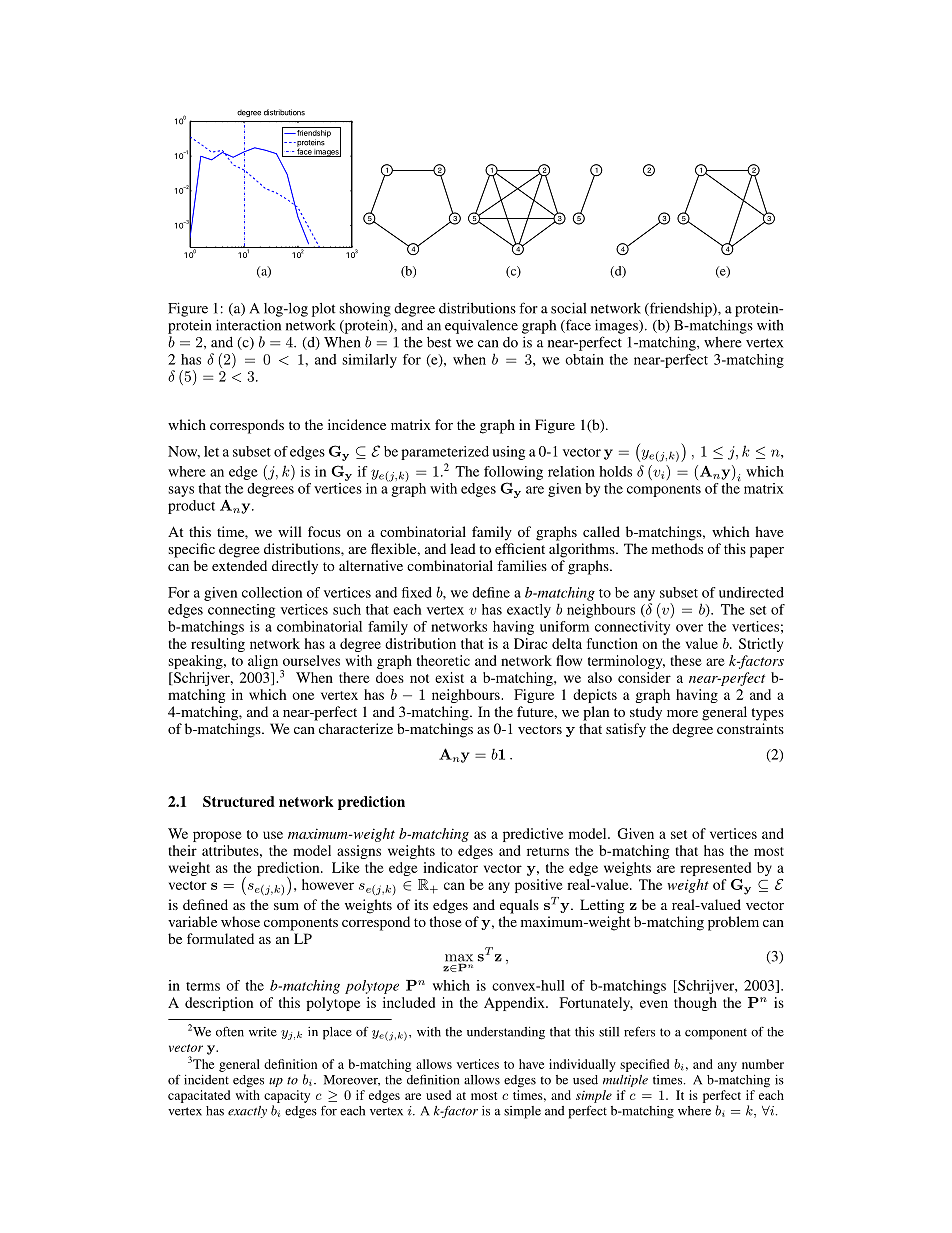 The image size is (952, 1233). What do you see at coordinates (615, 471) in the screenshot?
I see `holds` at bounding box center [615, 471].
